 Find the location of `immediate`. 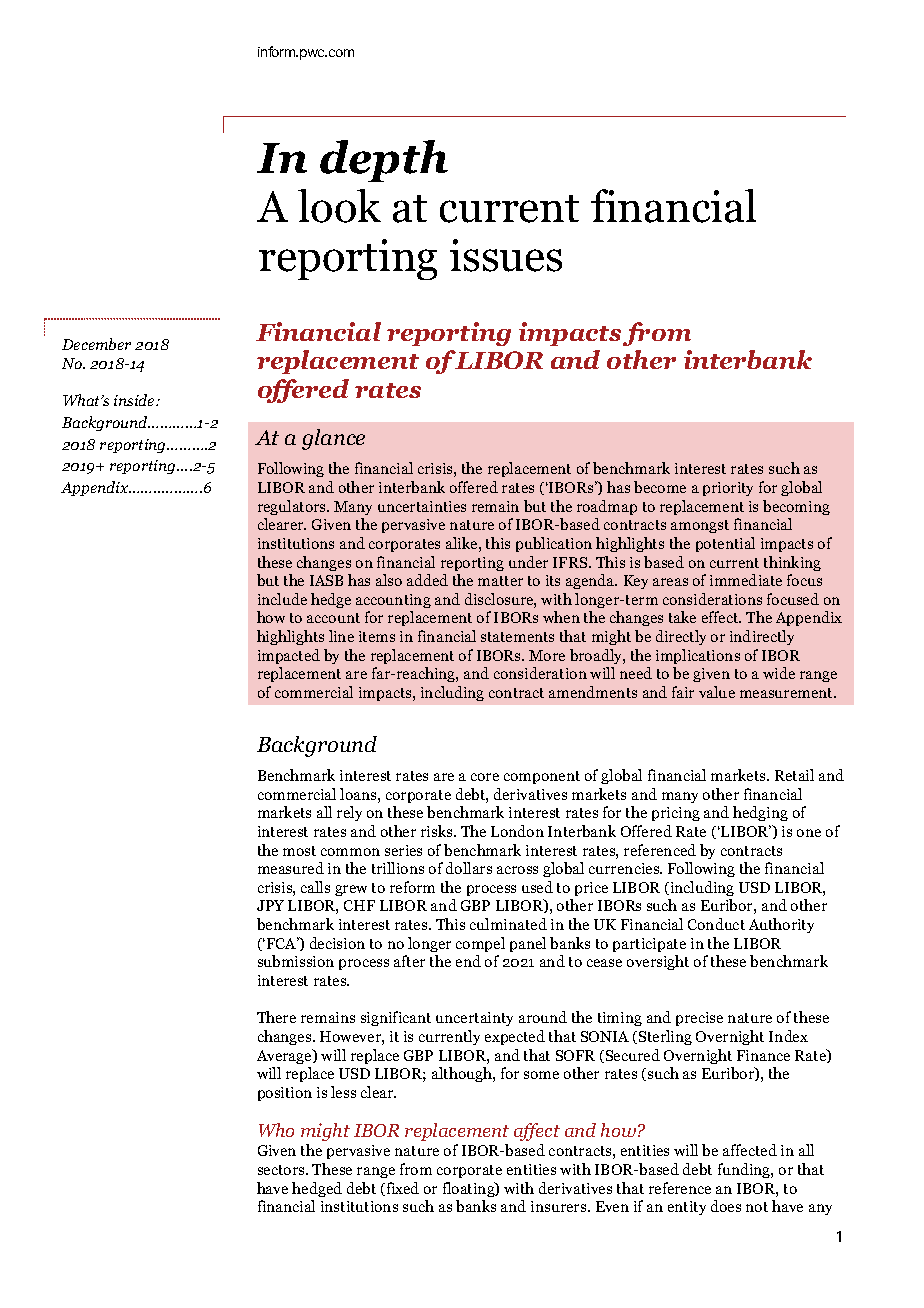

immediate is located at coordinates (746, 580).
